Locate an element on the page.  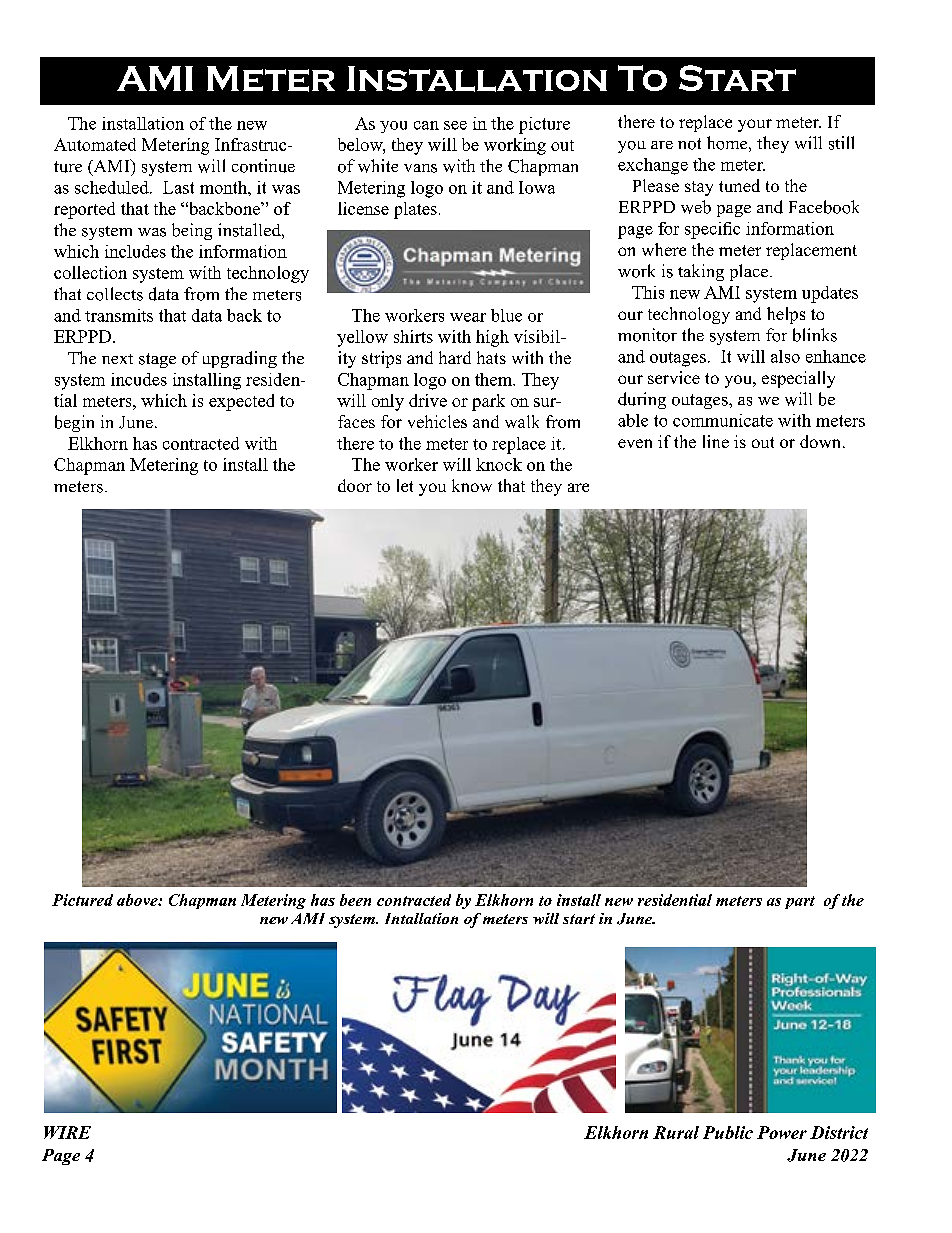
vans is located at coordinates (420, 168).
